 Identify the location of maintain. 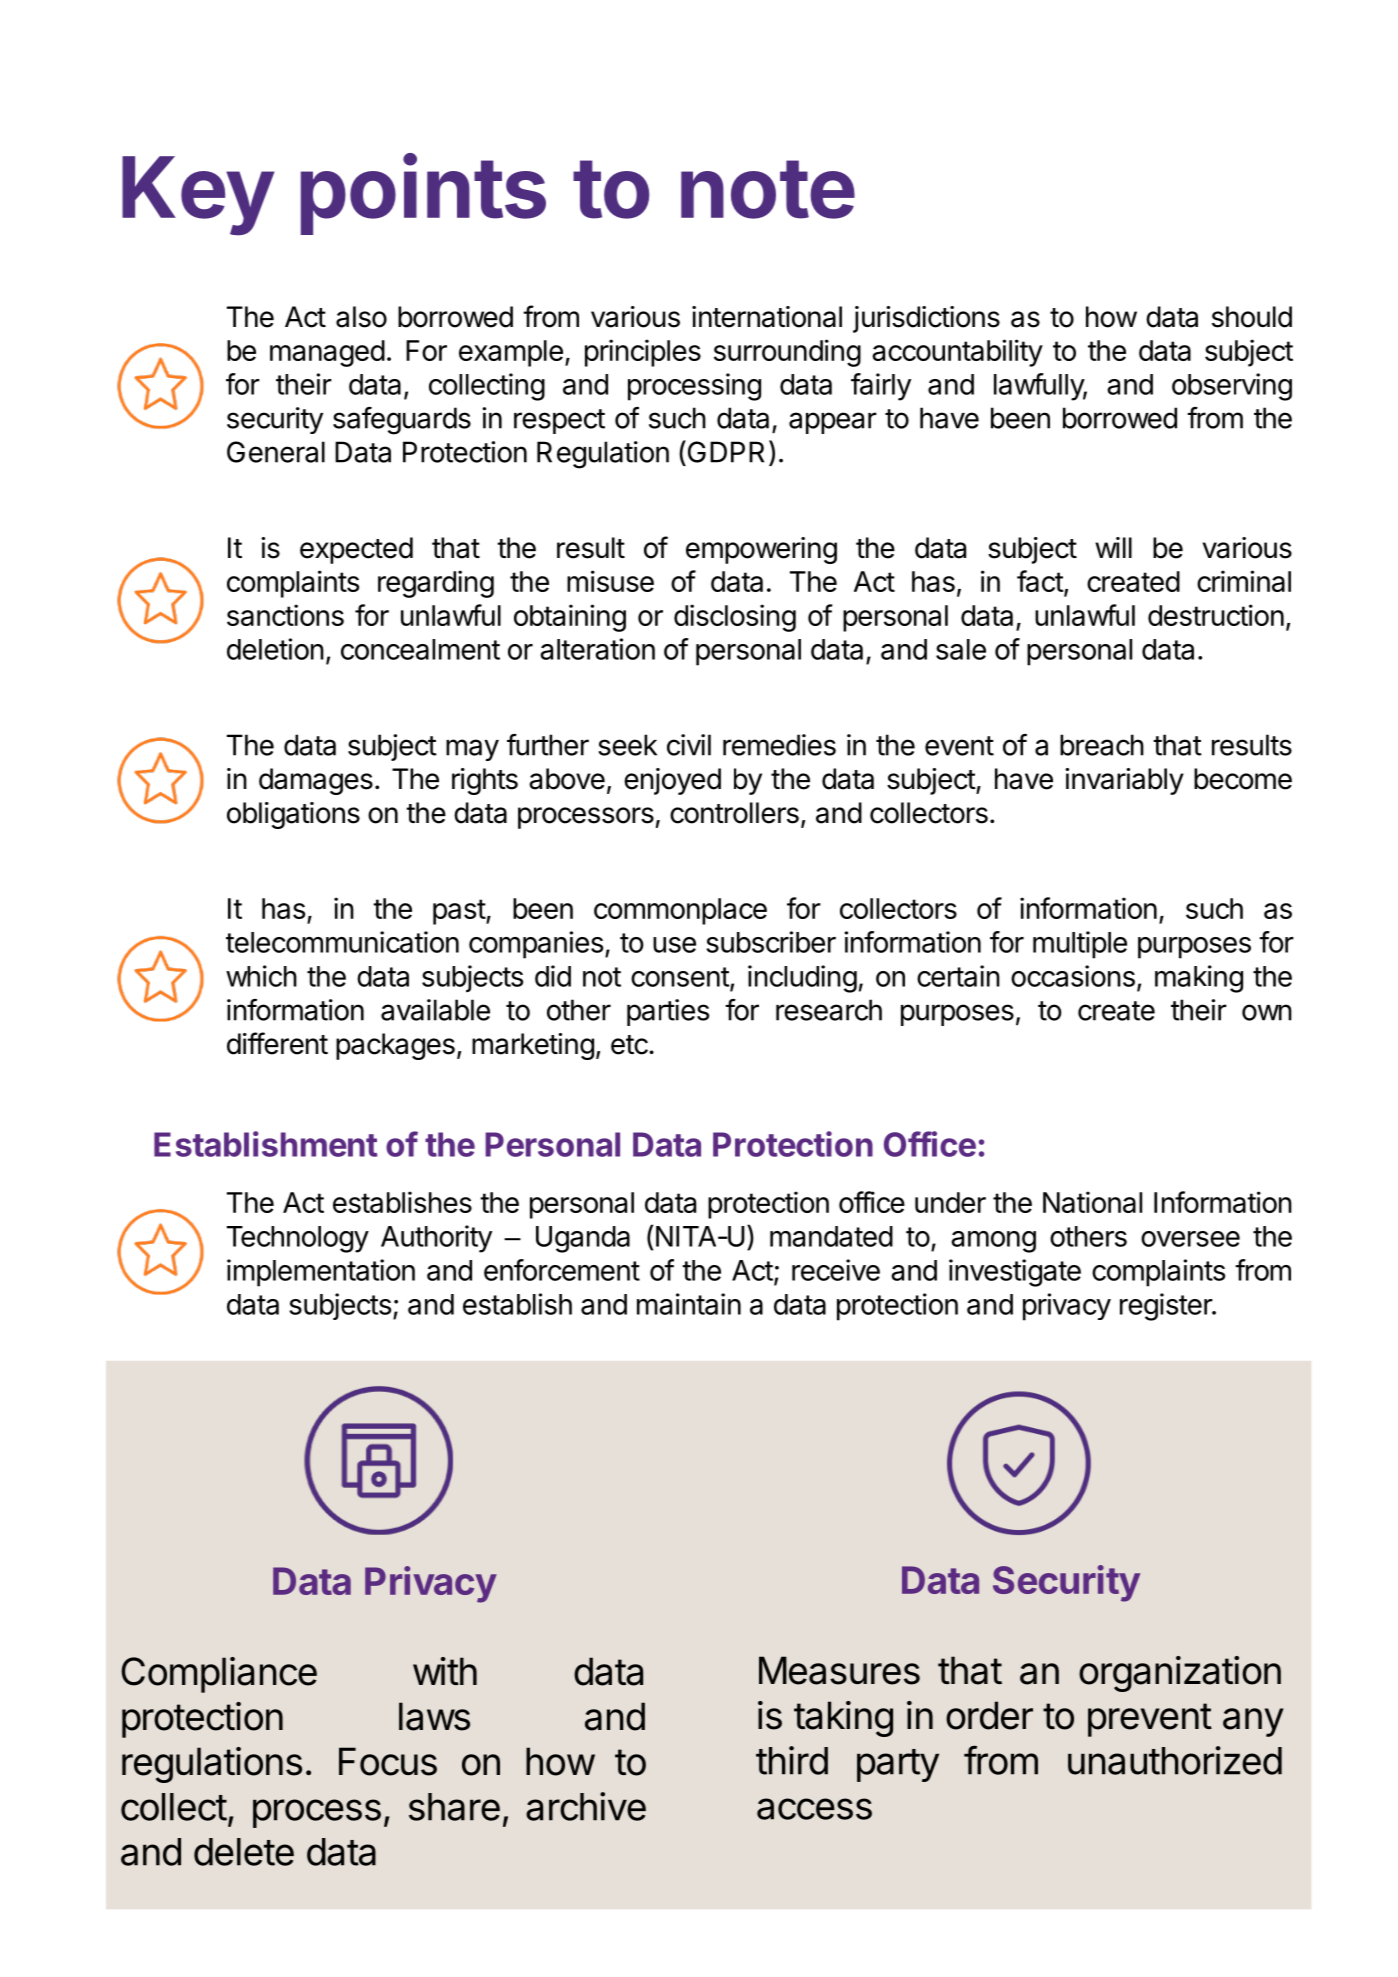
(689, 1304).
